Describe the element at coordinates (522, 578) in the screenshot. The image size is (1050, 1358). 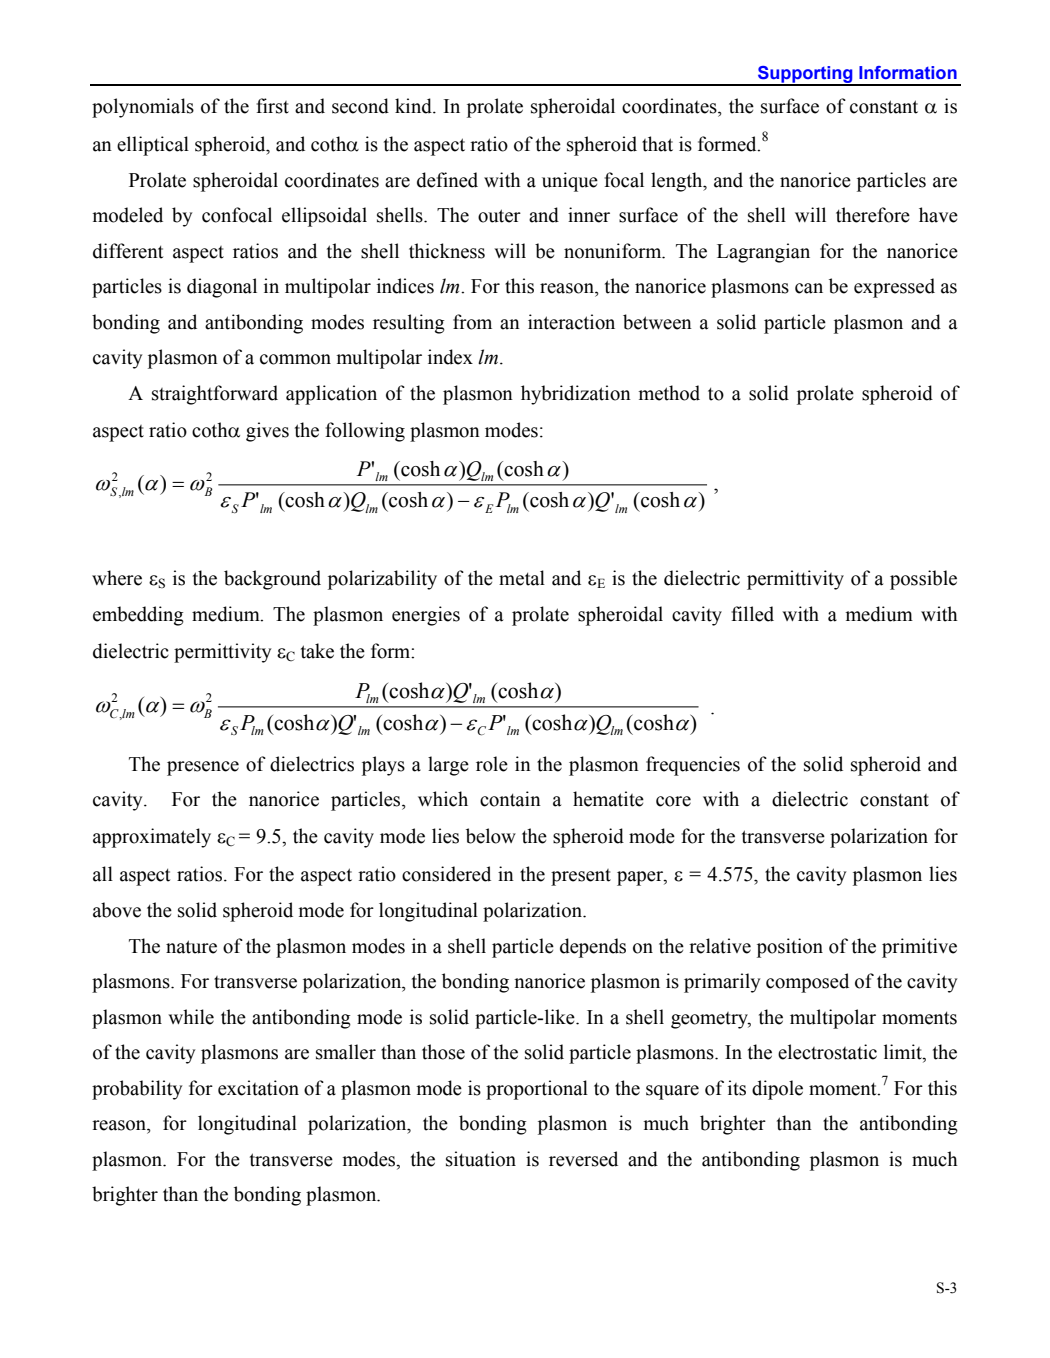
I see `metal` at that location.
